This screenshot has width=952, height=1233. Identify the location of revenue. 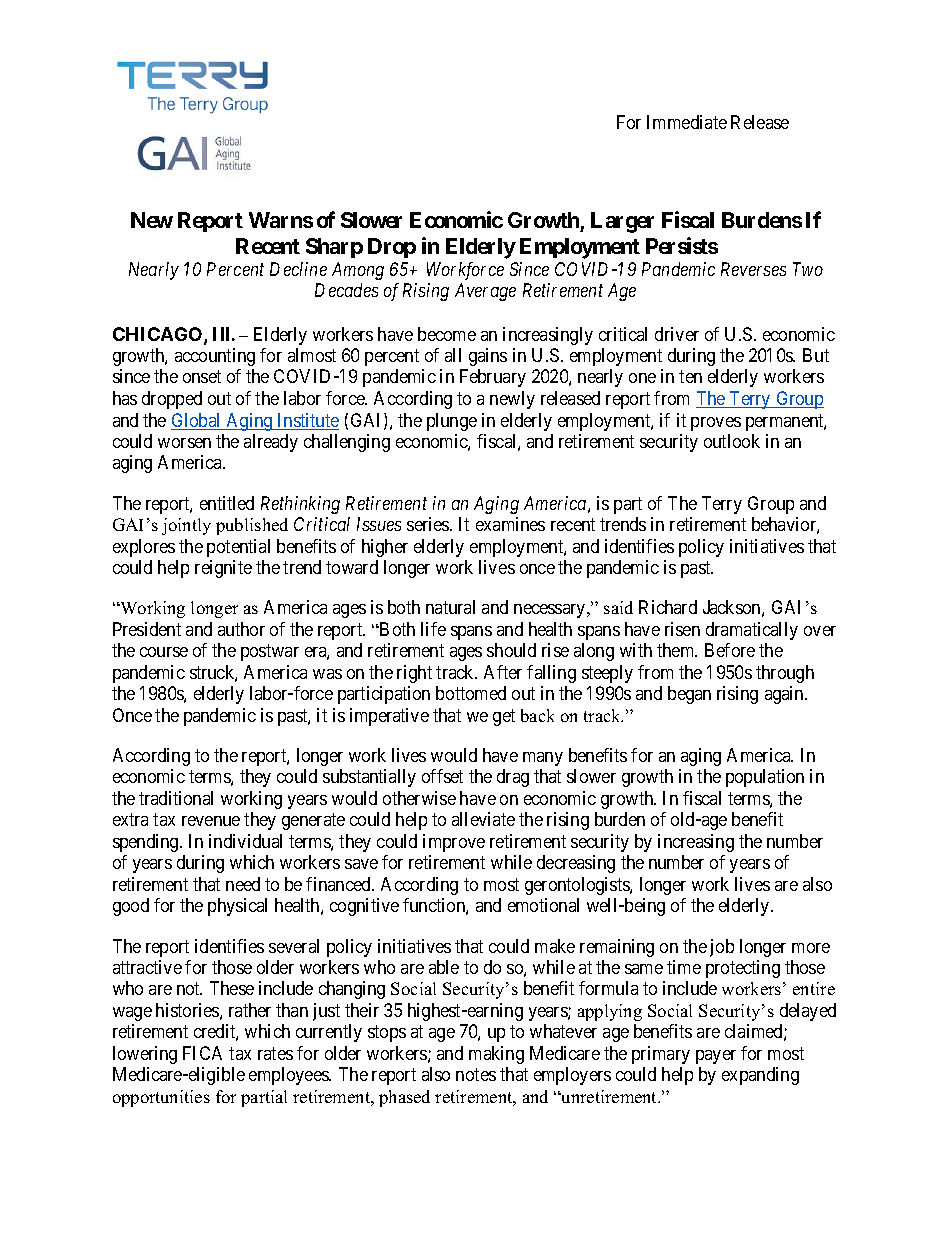
(211, 821).
